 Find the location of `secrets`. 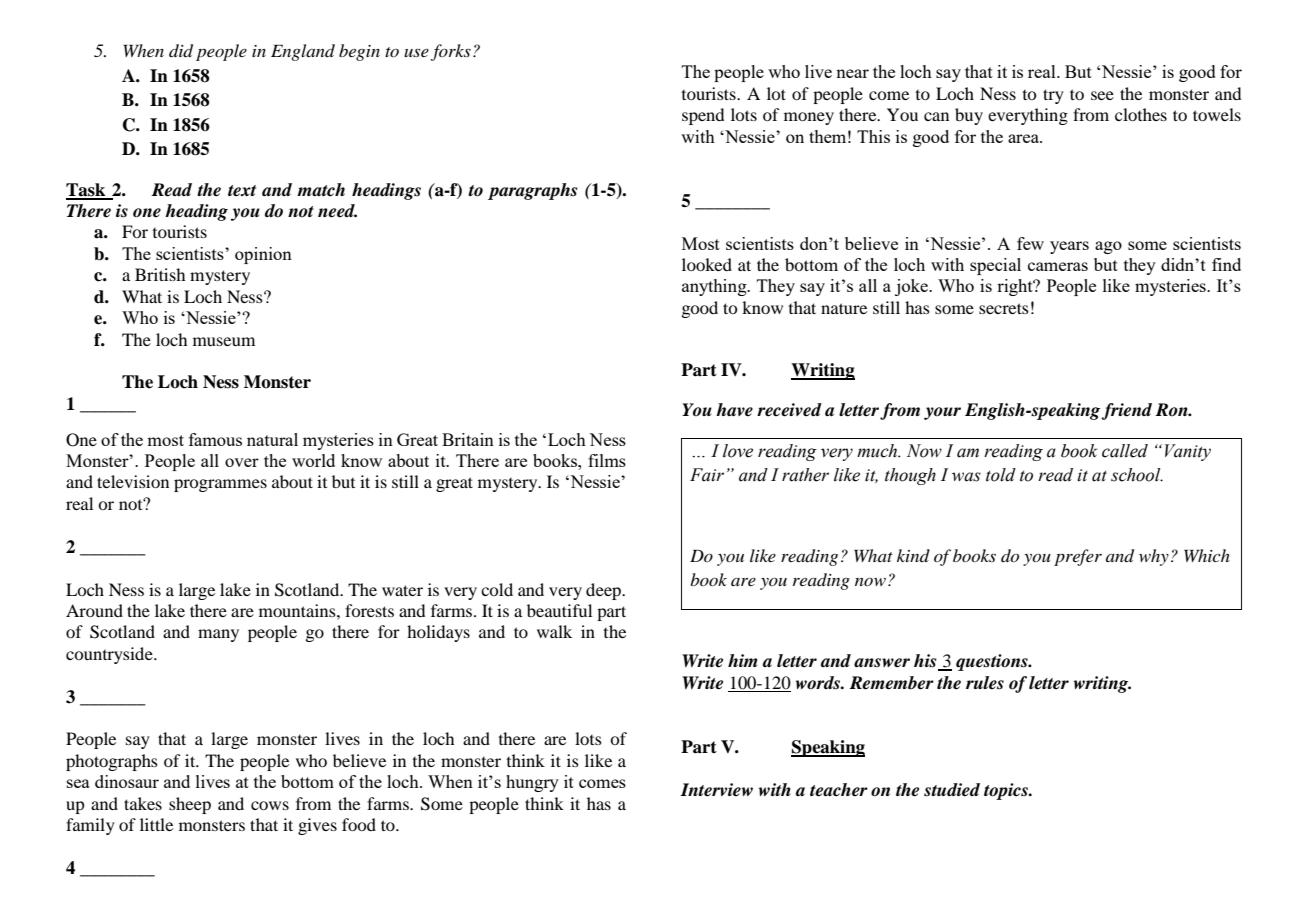

secrets is located at coordinates (1004, 308).
